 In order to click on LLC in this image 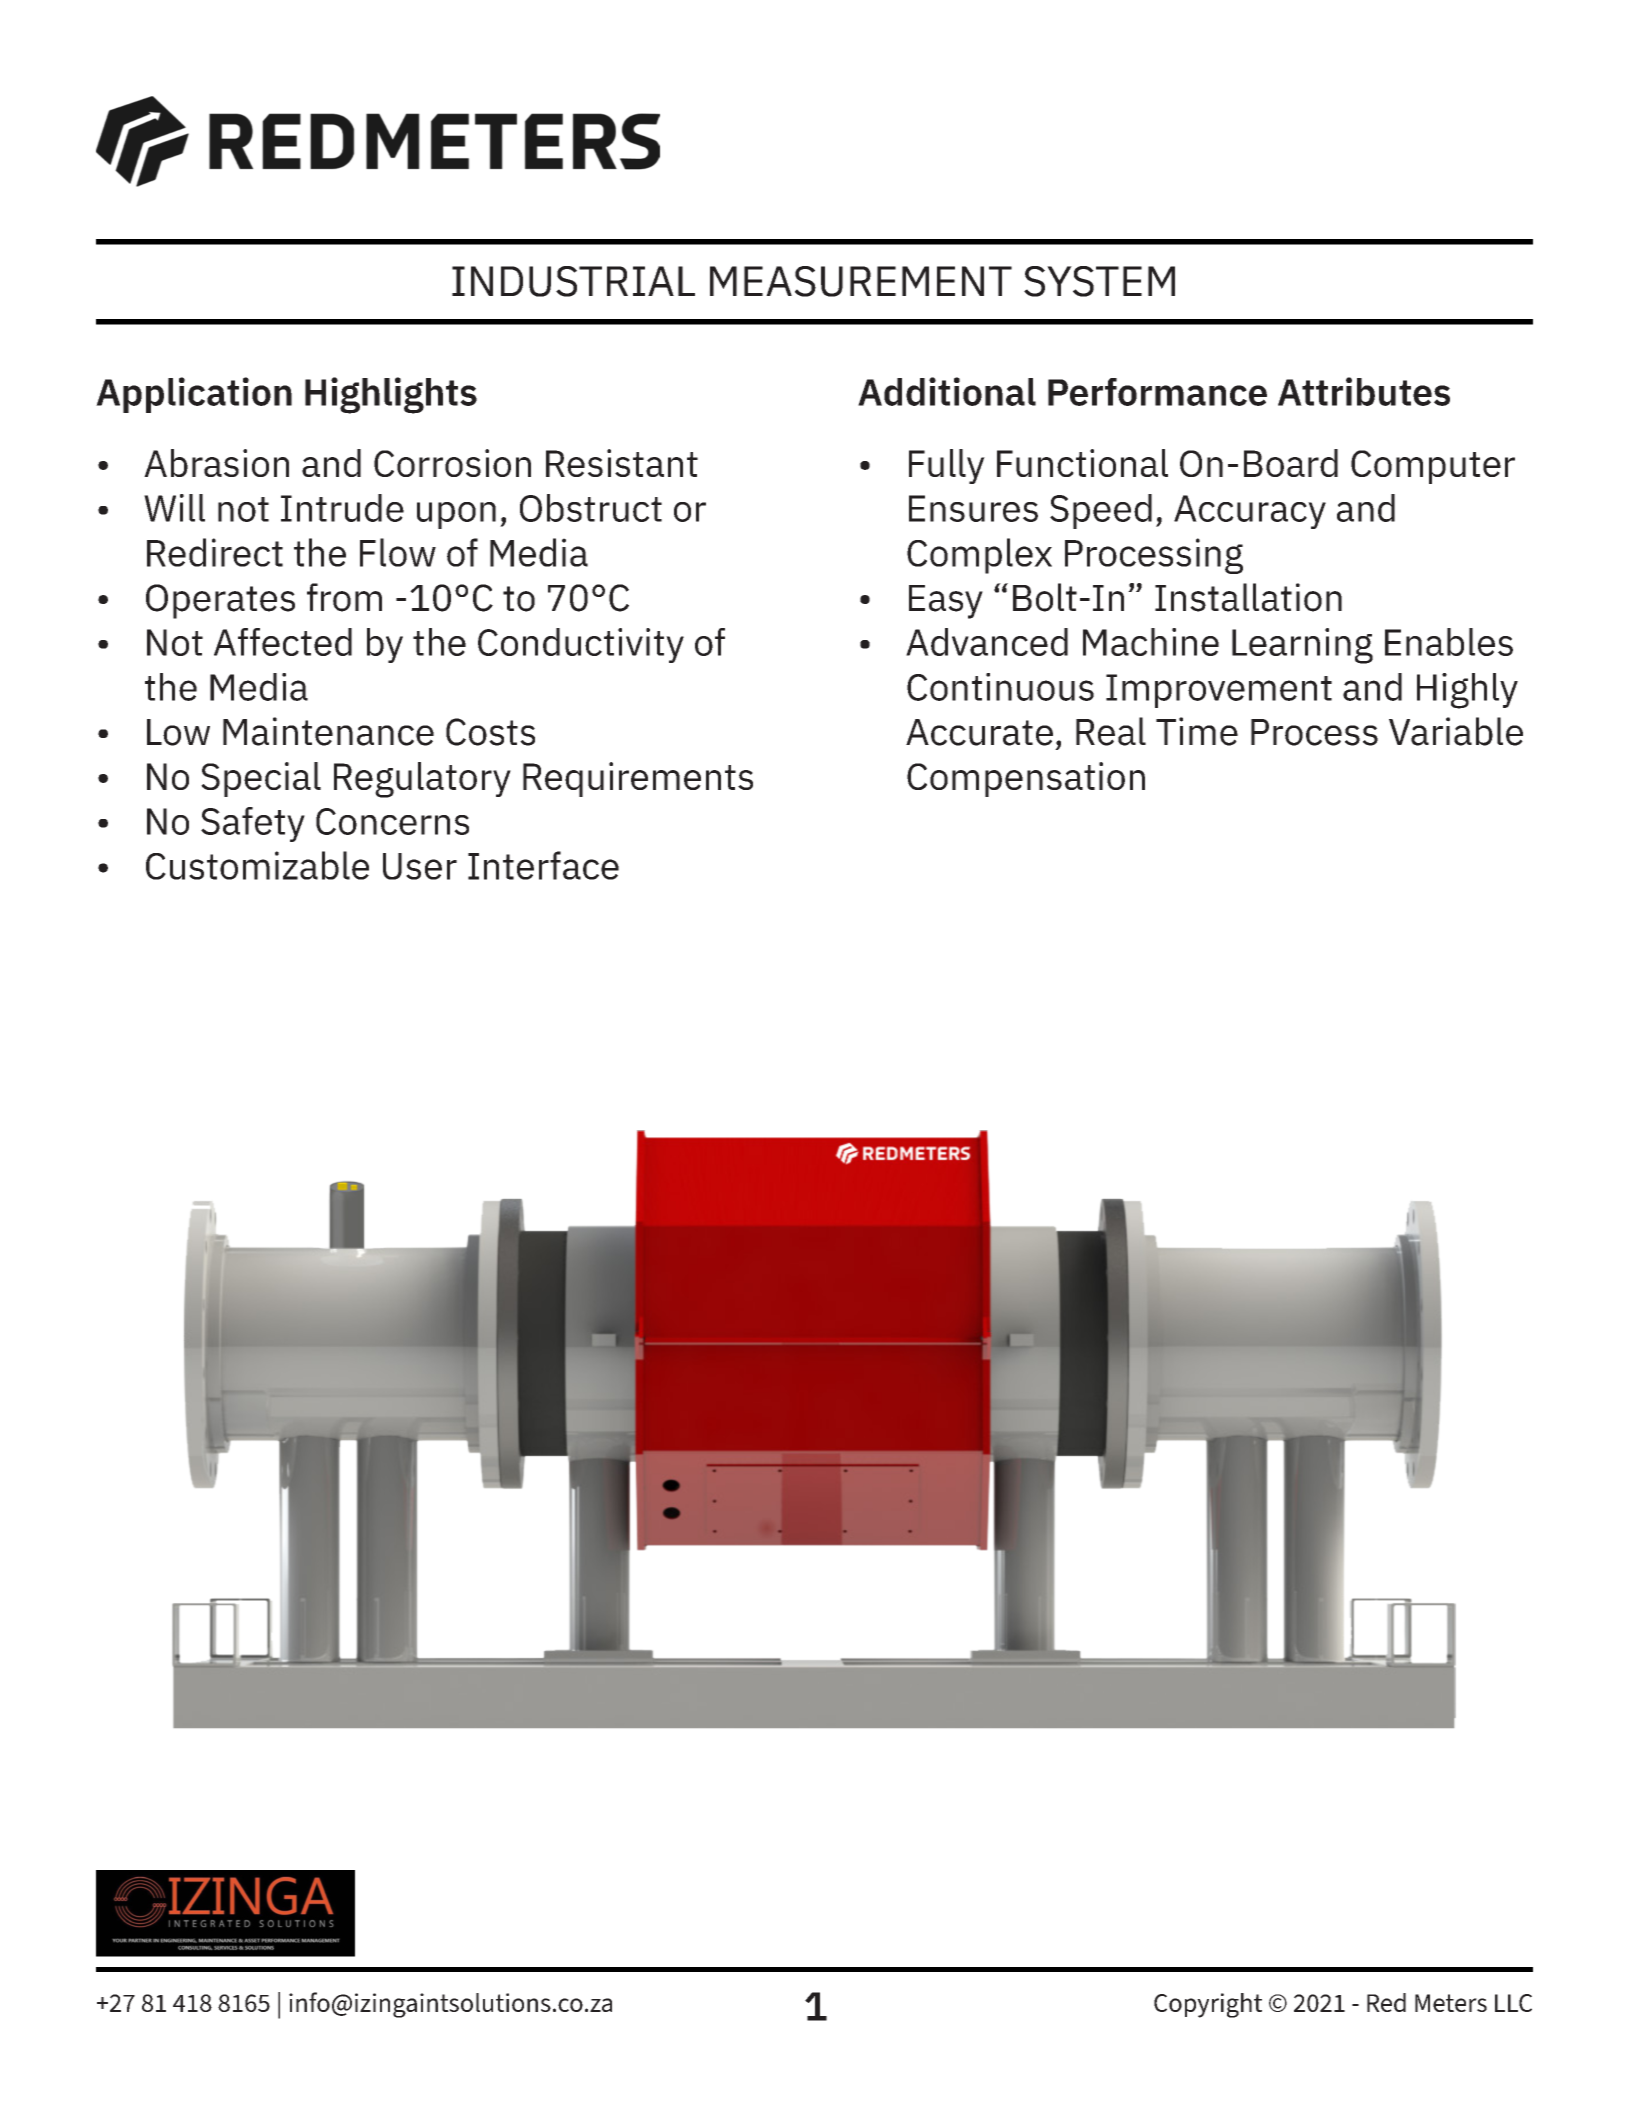, I will do `click(1513, 2003)`.
